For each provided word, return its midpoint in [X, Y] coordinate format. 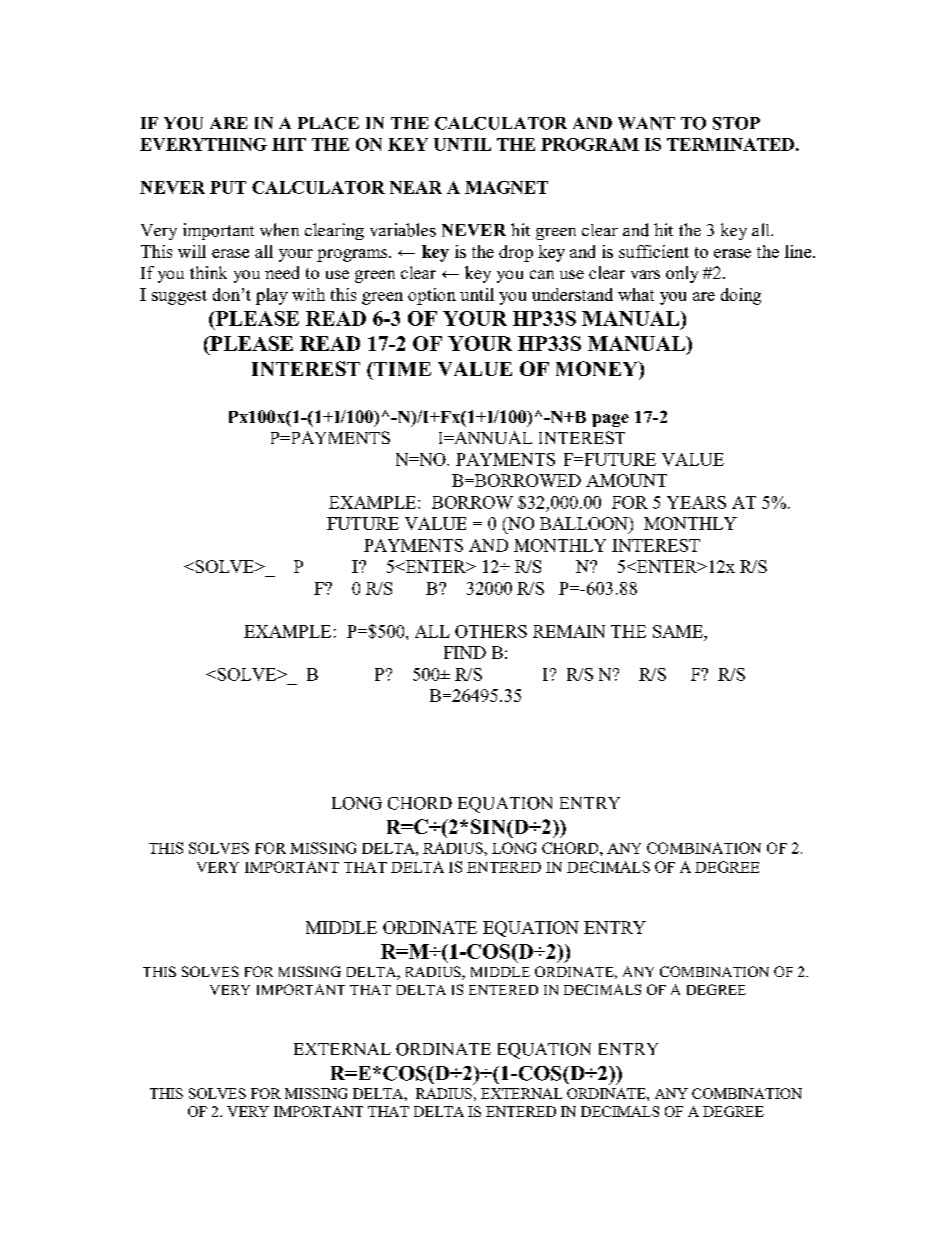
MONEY [598, 368]
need [282, 272]
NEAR [416, 187]
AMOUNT [626, 480]
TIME [401, 369]
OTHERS [491, 631]
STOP [736, 123]
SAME [679, 631]
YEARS [696, 502]
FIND [465, 652]
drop [516, 253]
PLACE [328, 123]
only [682, 274]
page [610, 420]
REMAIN [569, 631]
